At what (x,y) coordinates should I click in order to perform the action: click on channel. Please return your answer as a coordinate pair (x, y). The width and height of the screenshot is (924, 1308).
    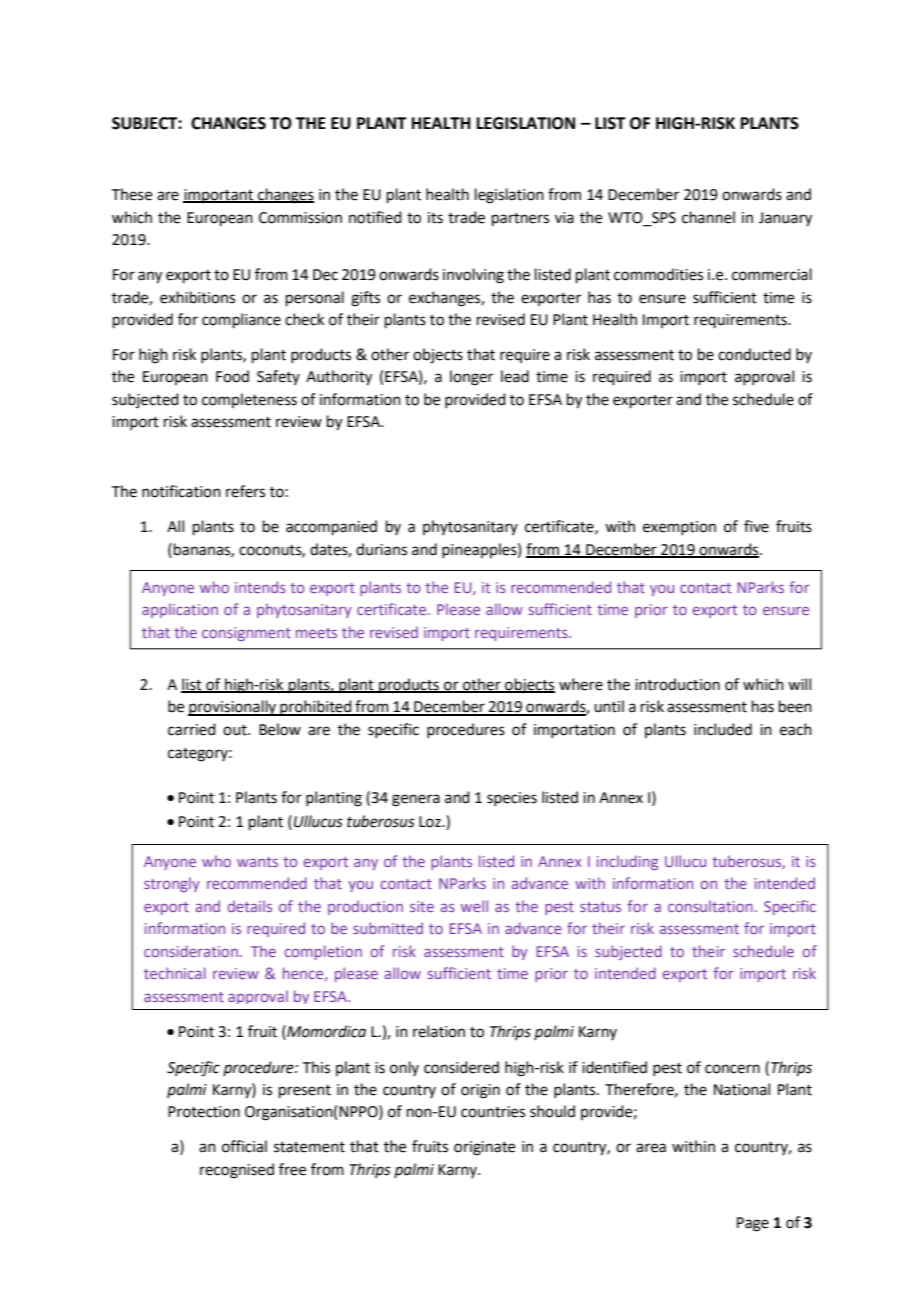
    Looking at the image, I should click on (708, 217).
